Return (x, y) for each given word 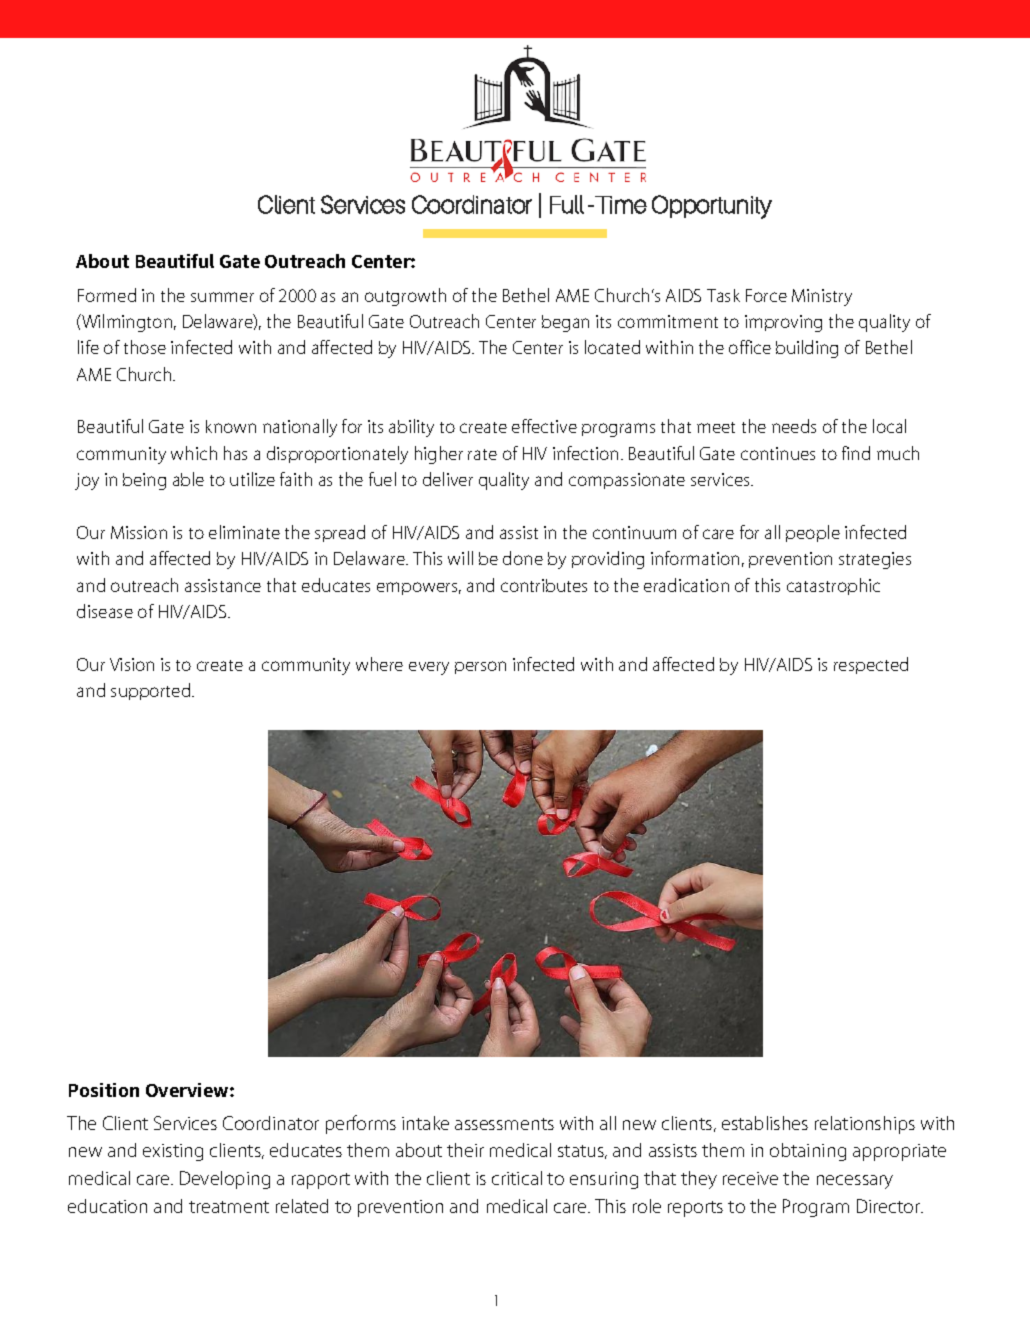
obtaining (808, 1152)
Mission (139, 532)
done (523, 558)
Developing (225, 1180)
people (813, 533)
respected (871, 665)
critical (517, 1178)
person (480, 667)
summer (222, 297)
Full (567, 204)
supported (152, 691)
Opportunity (712, 207)
